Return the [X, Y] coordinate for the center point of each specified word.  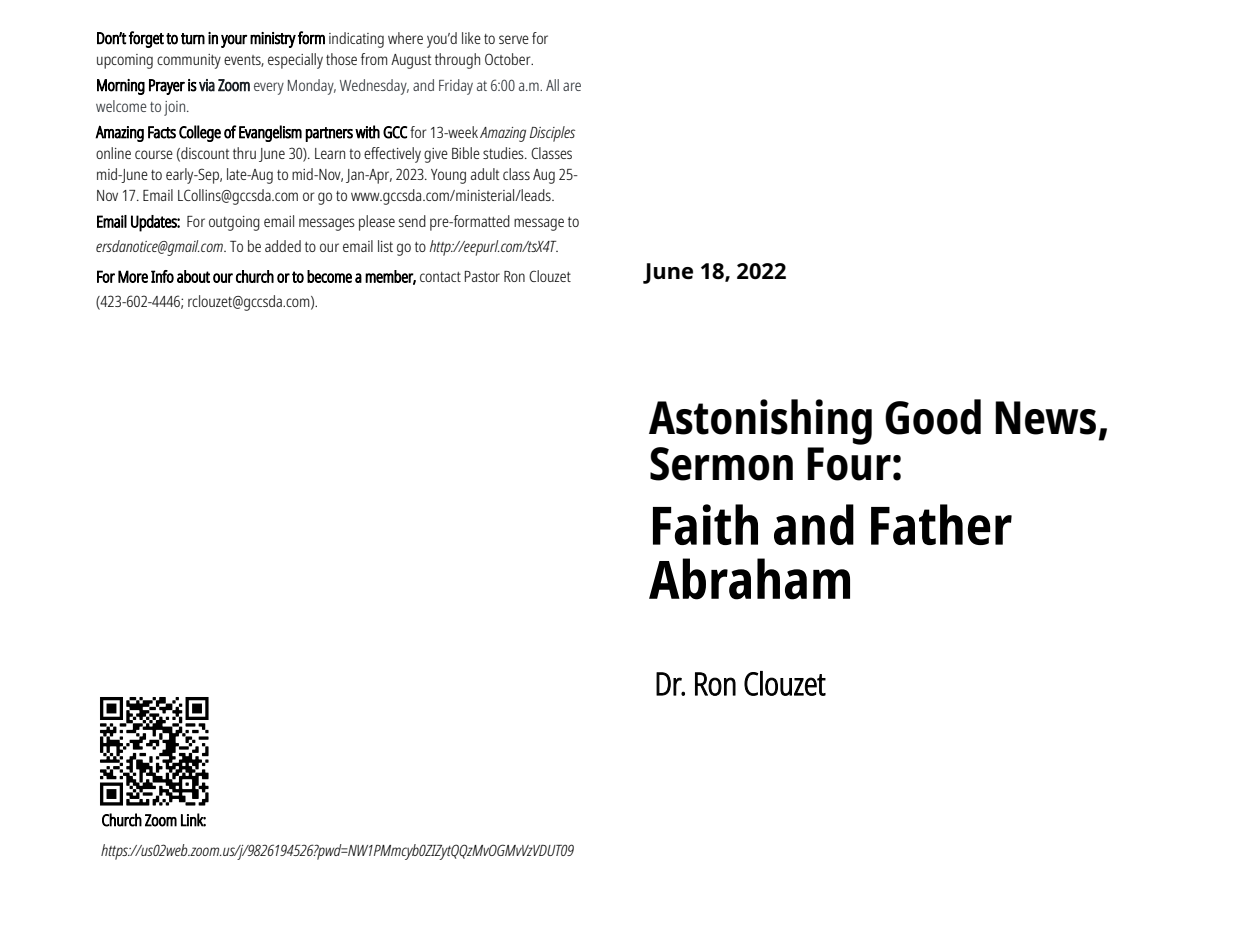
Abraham [749, 579]
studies [504, 153]
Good [933, 417]
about [193, 276]
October [509, 59]
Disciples [552, 134]
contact [440, 277]
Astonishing [760, 422]
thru [244, 153]
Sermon [721, 464]
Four [849, 464]
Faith [705, 524]
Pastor [482, 276]
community [189, 61]
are [572, 86]
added [283, 246]
